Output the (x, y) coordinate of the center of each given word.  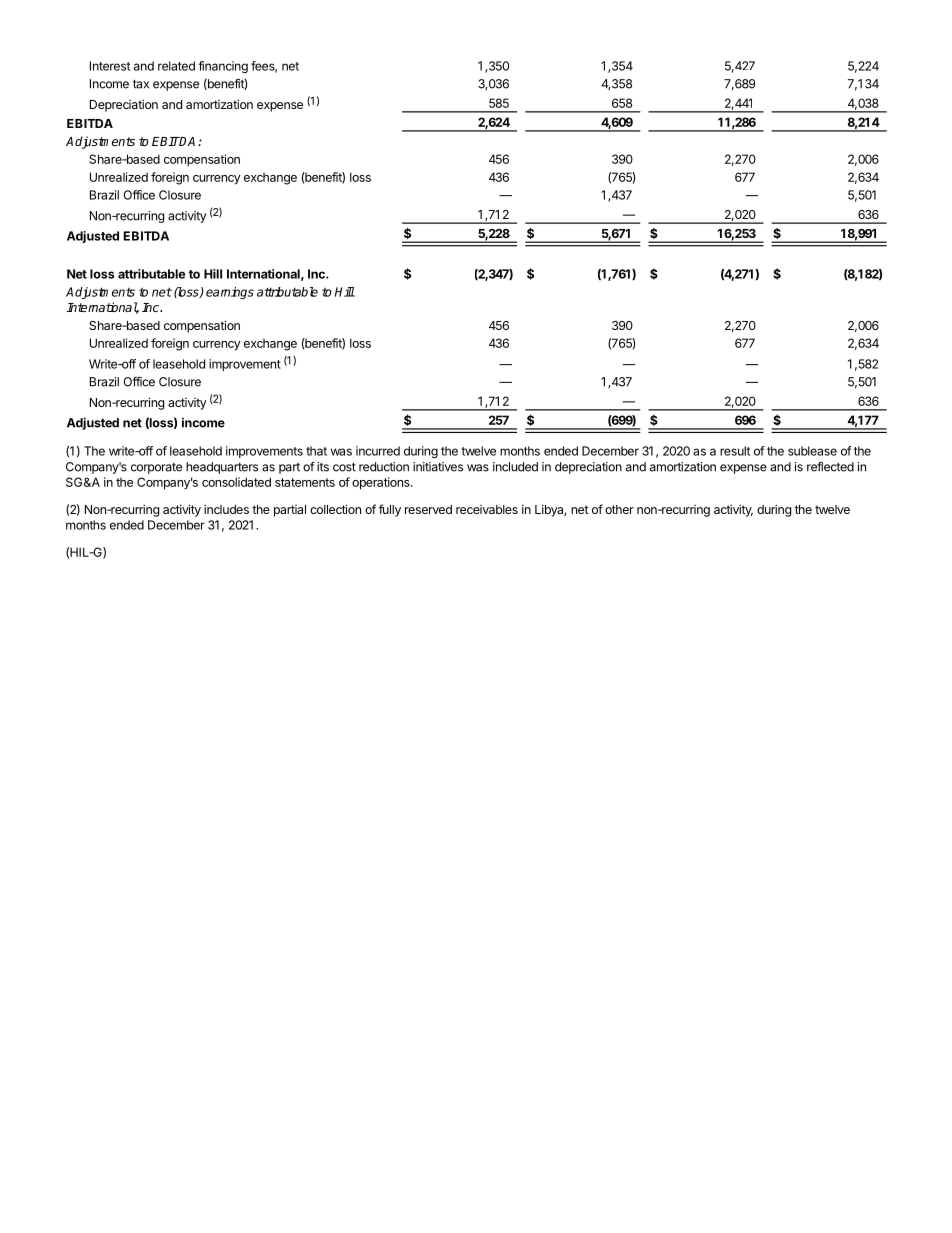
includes (226, 509)
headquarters (222, 468)
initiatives (438, 467)
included (515, 467)
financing (223, 67)
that (316, 451)
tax (141, 84)
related (176, 66)
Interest (110, 66)
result (735, 451)
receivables (487, 509)
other (619, 509)
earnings (230, 293)
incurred (378, 451)
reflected (830, 467)
